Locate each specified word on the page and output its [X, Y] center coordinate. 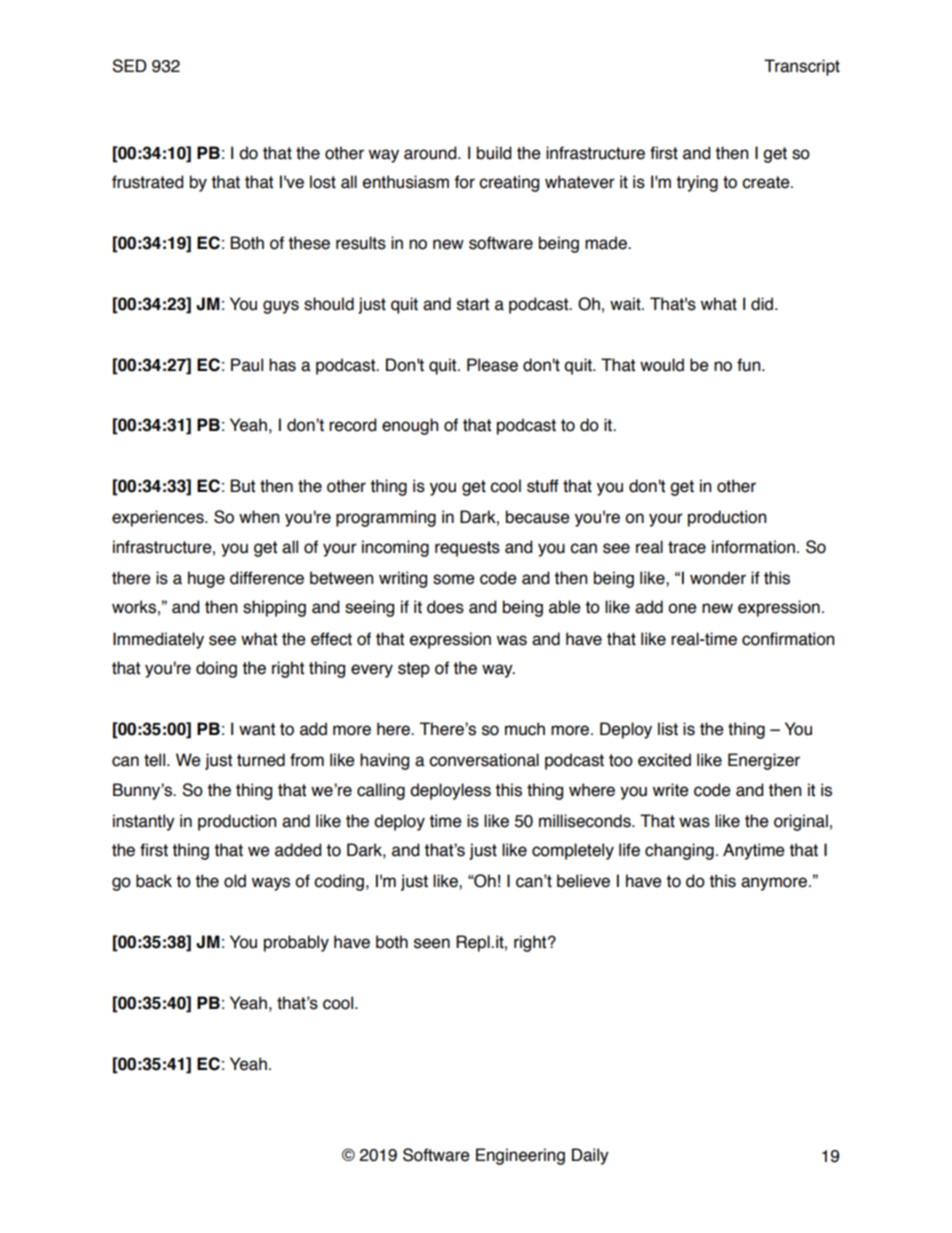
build [494, 153]
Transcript [802, 67]
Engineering [520, 1156]
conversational [484, 760]
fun [750, 365]
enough [410, 426]
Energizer [764, 761]
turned [261, 760]
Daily [590, 1156]
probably [296, 943]
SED [129, 66]
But [243, 486]
